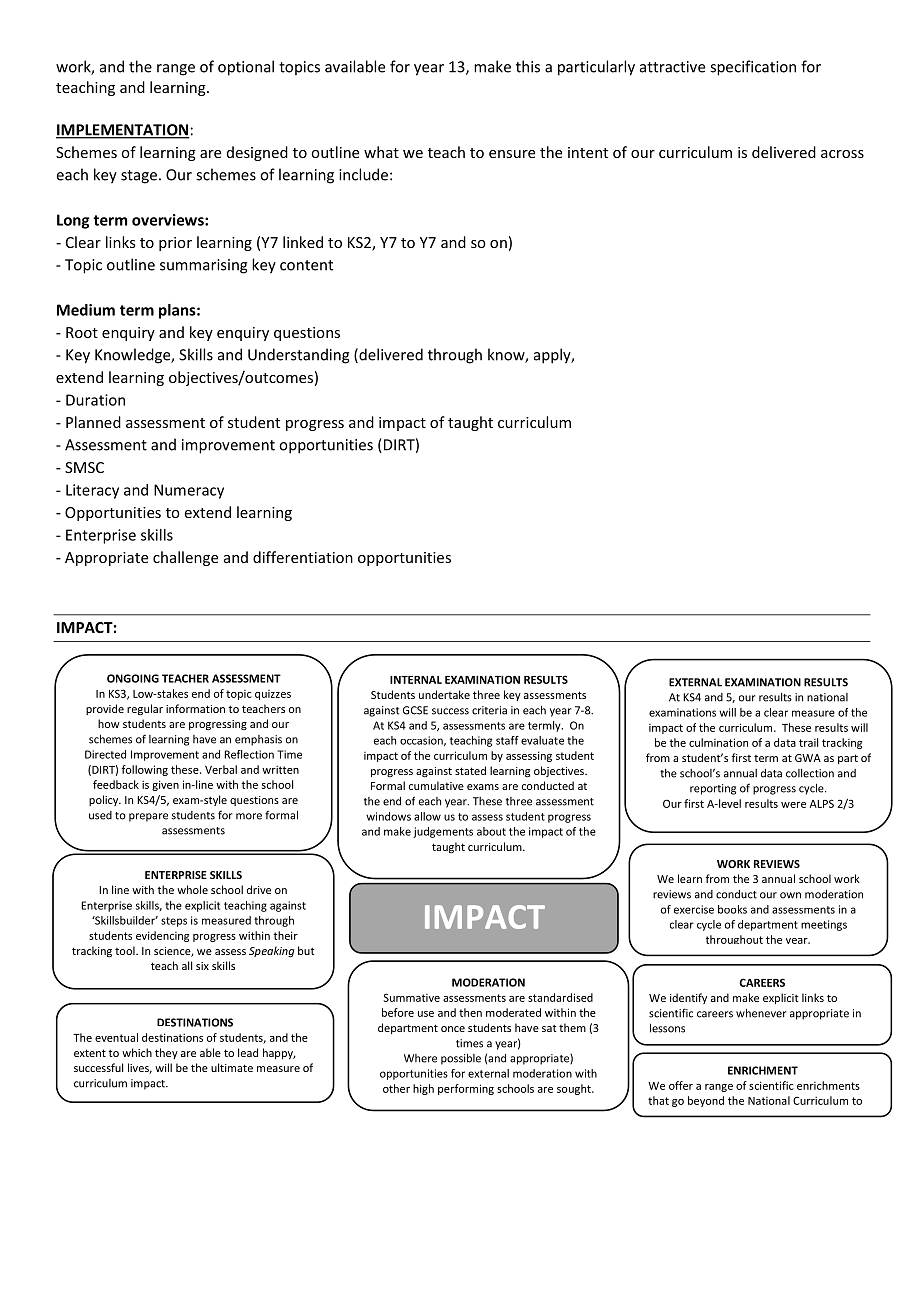 This screenshot has height=1308, width=924. Describe the element at coordinates (204, 266) in the screenshot. I see `summarising` at that location.
